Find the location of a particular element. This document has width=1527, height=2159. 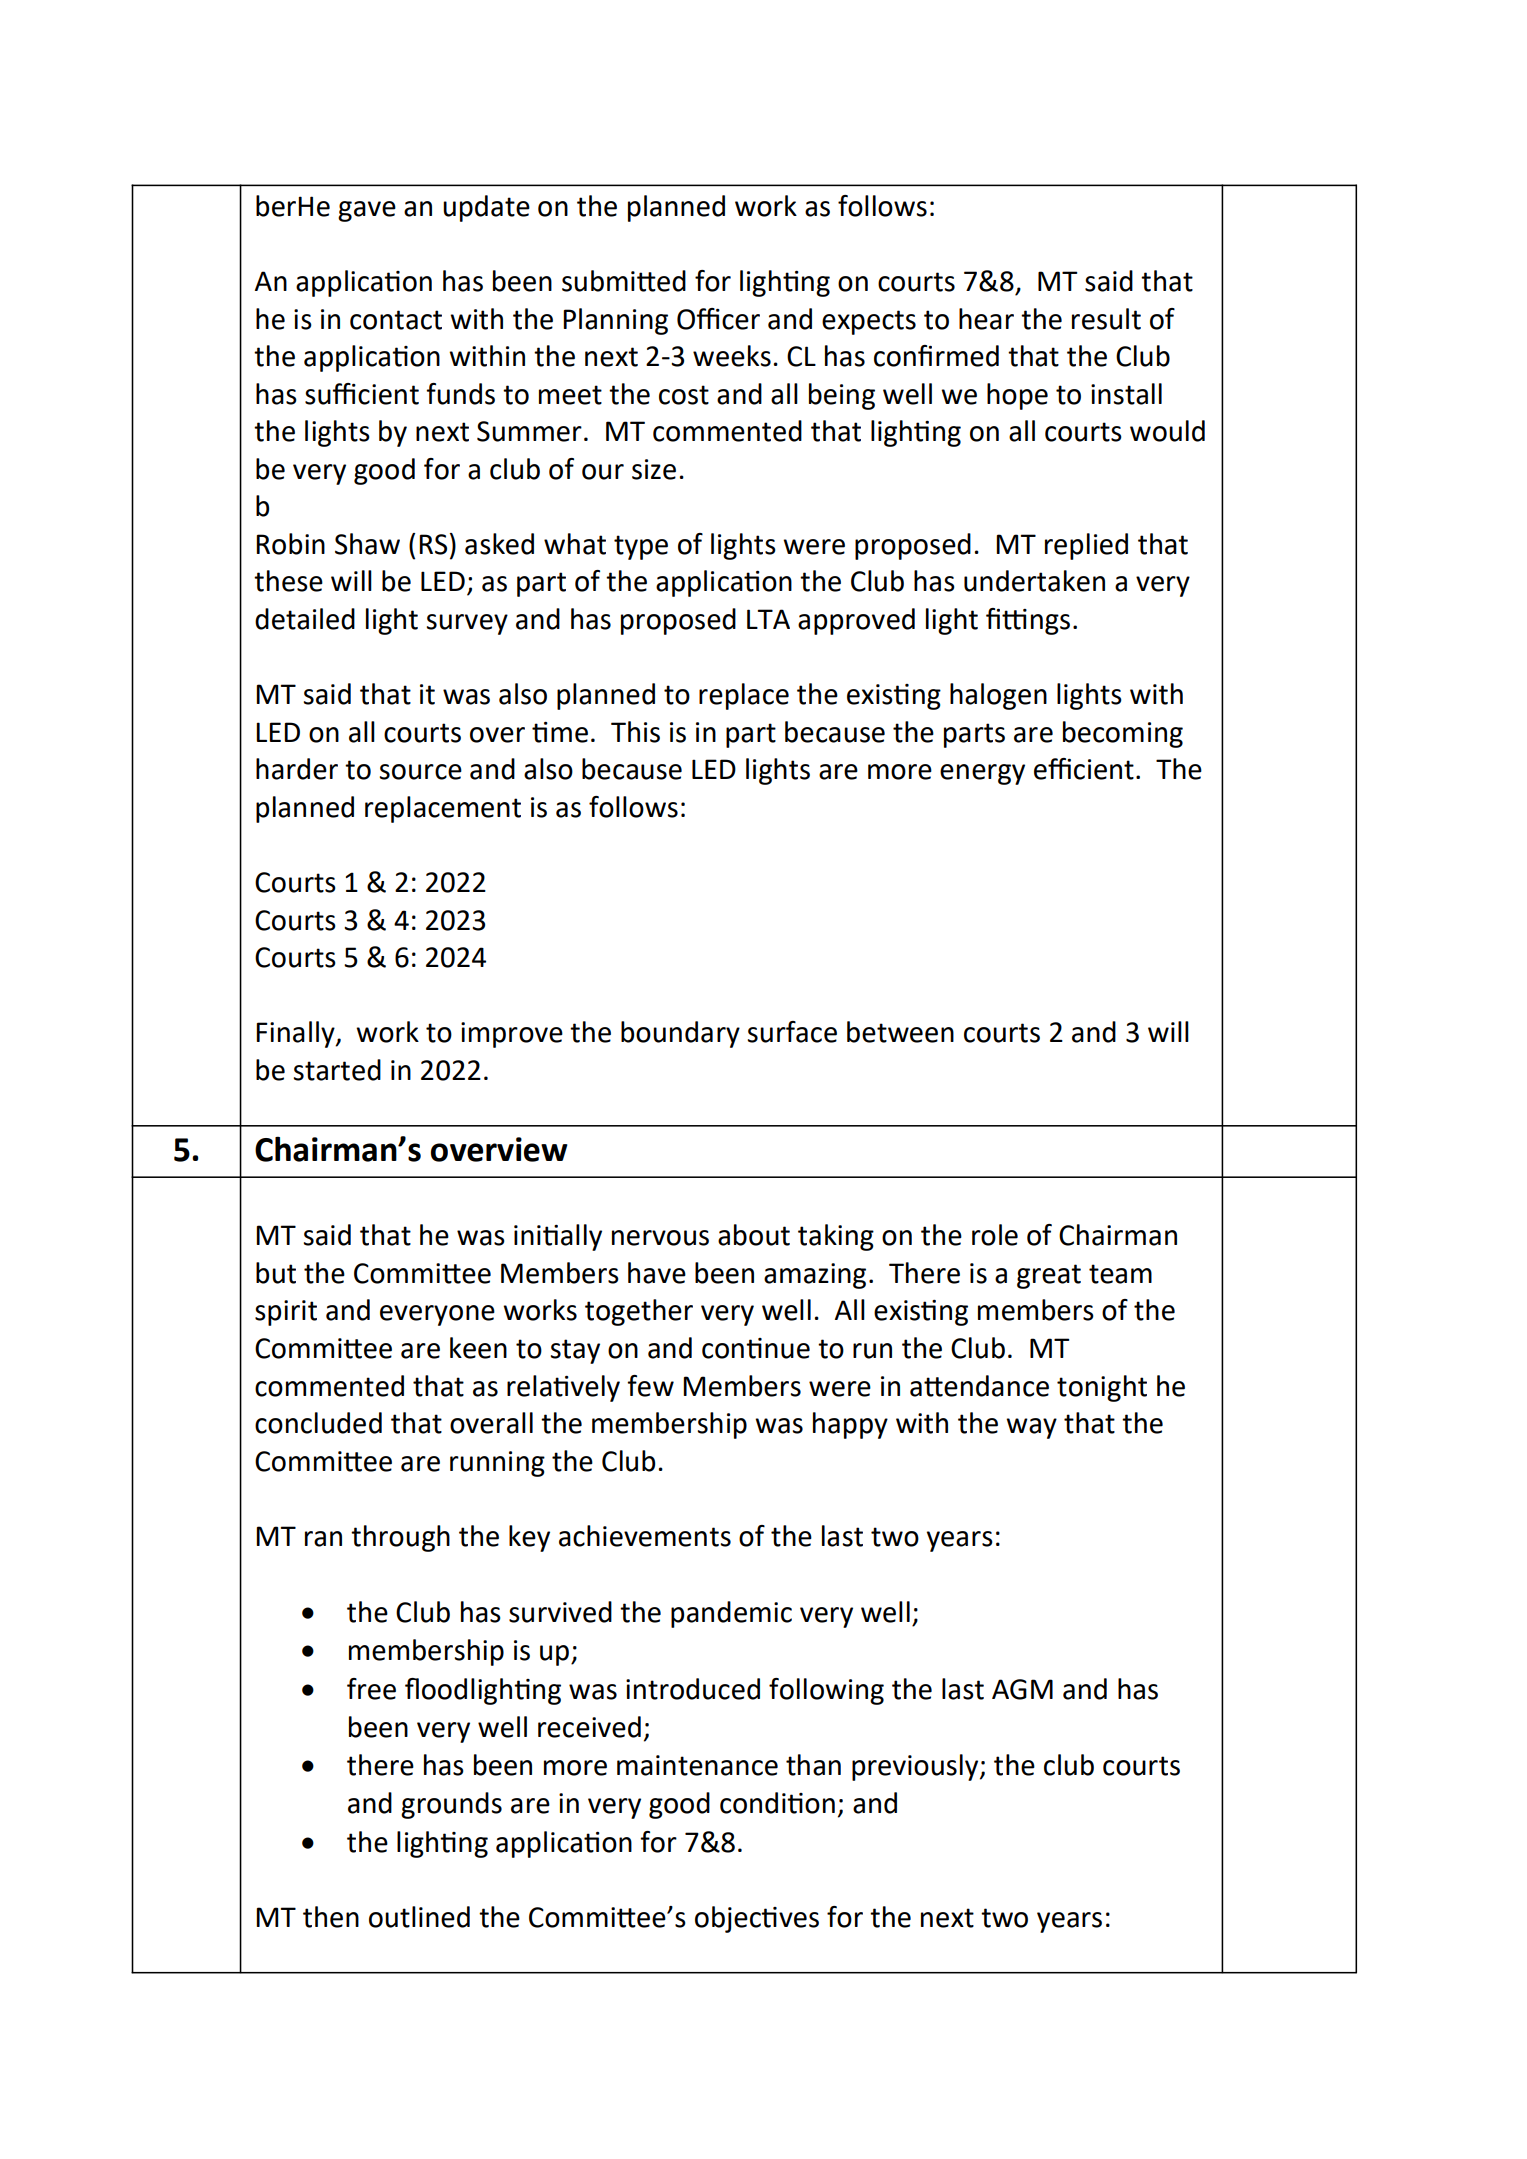

result is located at coordinates (1106, 319).
